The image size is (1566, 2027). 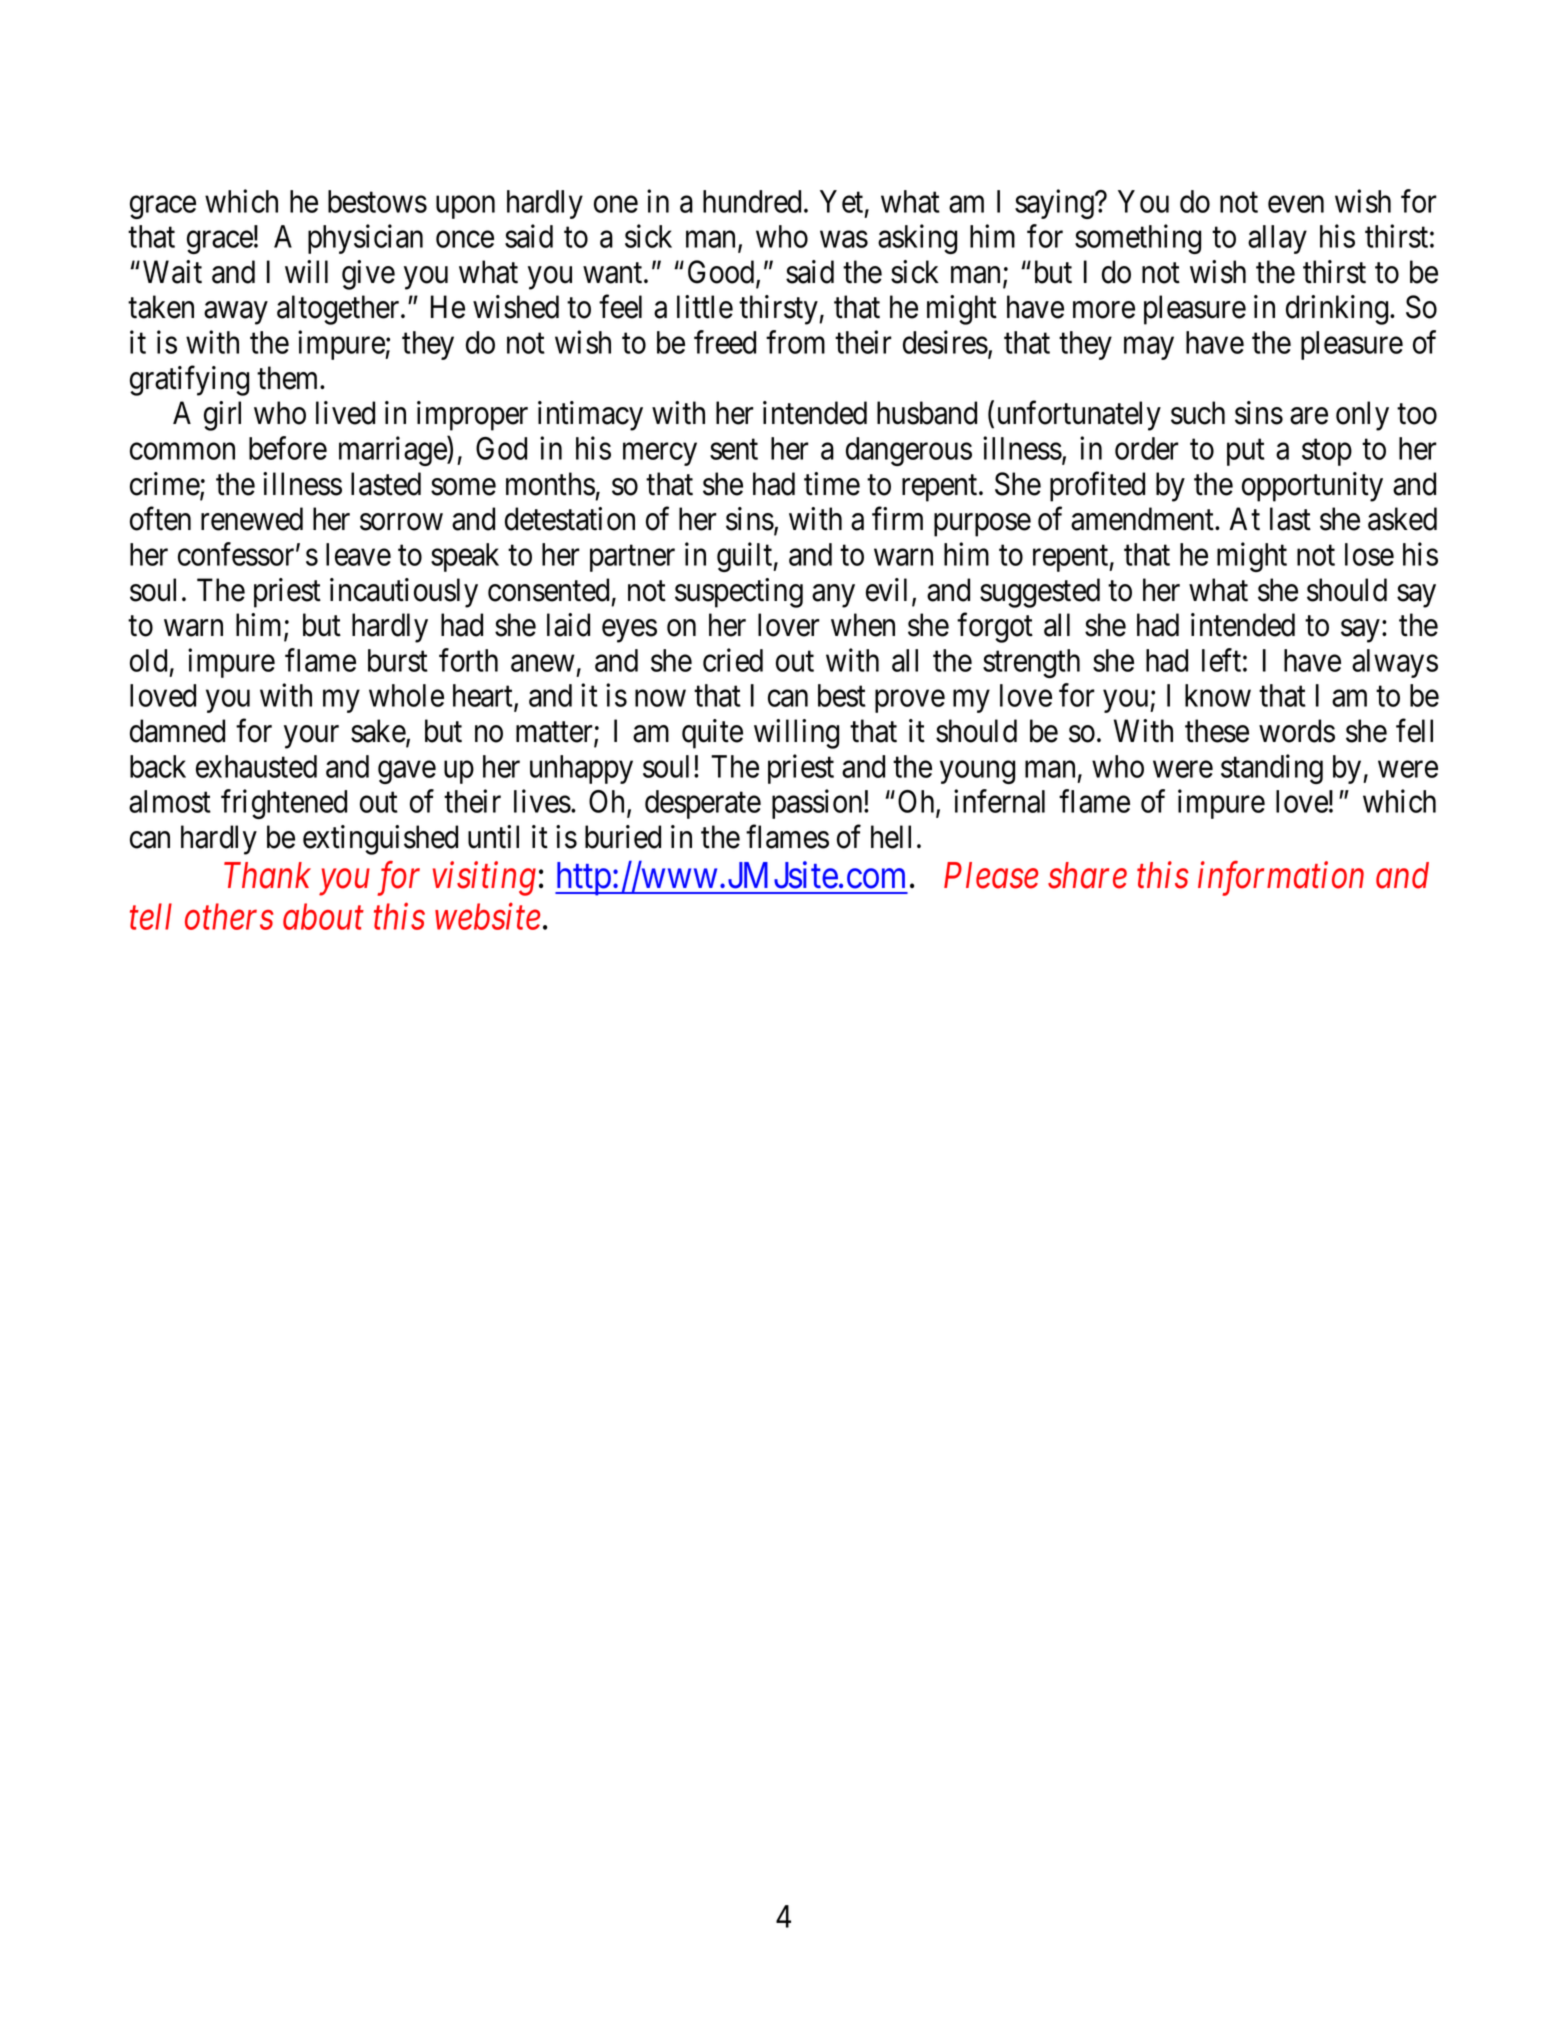 I want to click on burst, so click(x=398, y=660).
